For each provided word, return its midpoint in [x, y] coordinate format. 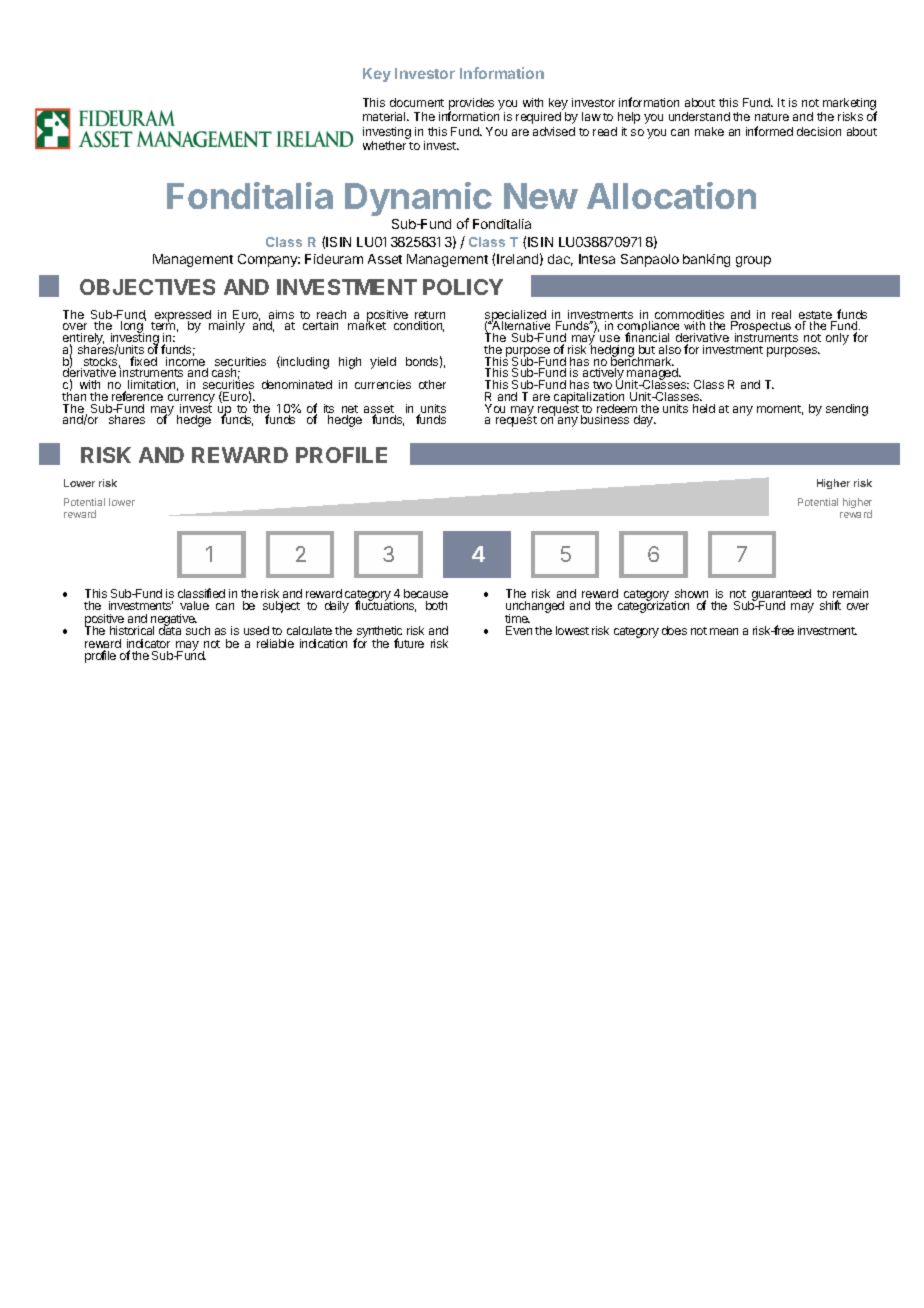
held [704, 408]
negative [174, 621]
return [430, 316]
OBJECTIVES [147, 287]
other [432, 384]
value [194, 605]
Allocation [671, 195]
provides [471, 105]
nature [772, 117]
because [426, 593]
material [385, 116]
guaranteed [781, 596]
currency [191, 400]
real [781, 314]
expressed [182, 317]
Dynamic [418, 200]
